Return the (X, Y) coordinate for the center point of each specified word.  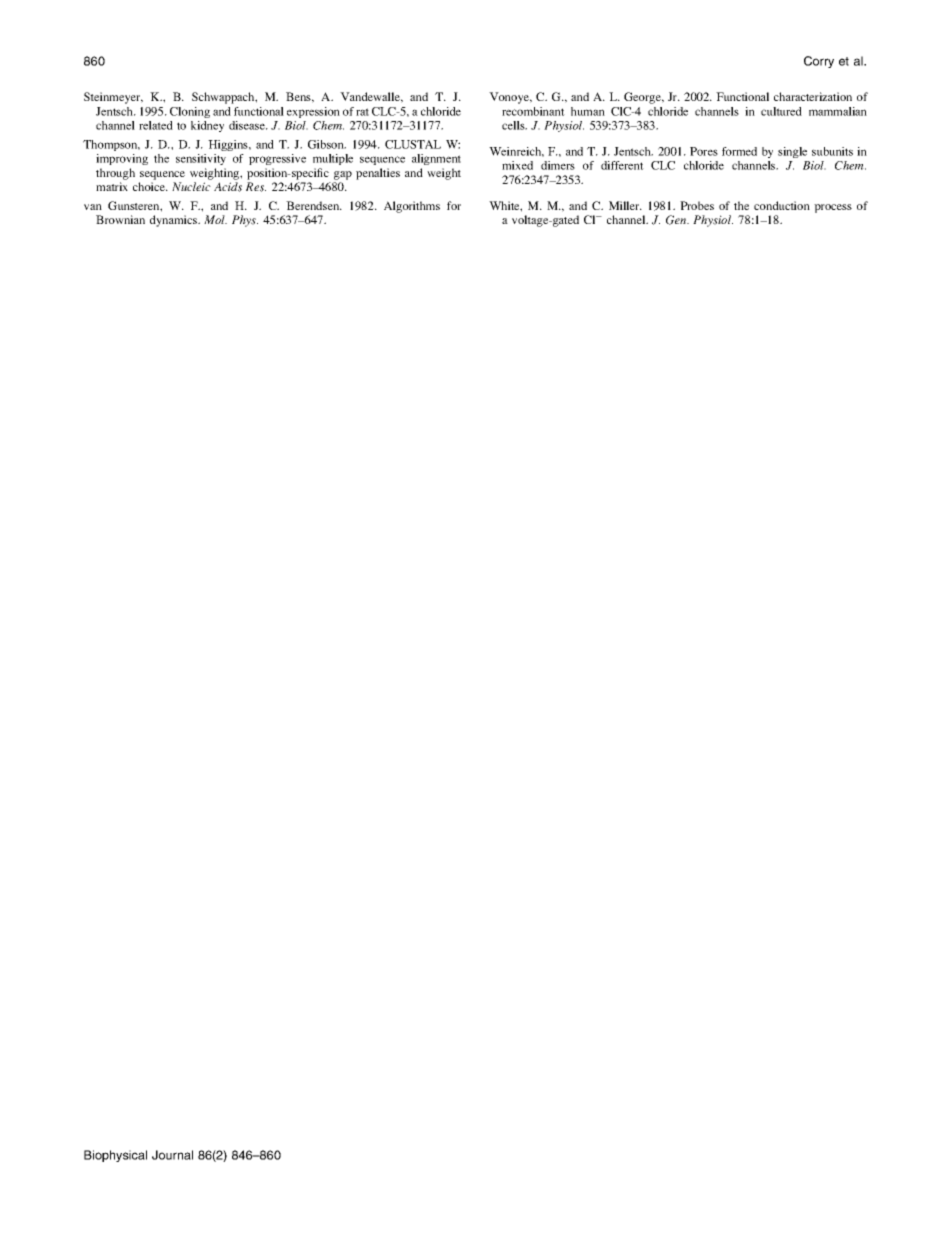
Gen (677, 220)
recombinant (533, 111)
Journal (172, 1155)
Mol (215, 219)
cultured (781, 111)
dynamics (175, 221)
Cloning (190, 112)
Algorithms (412, 207)
